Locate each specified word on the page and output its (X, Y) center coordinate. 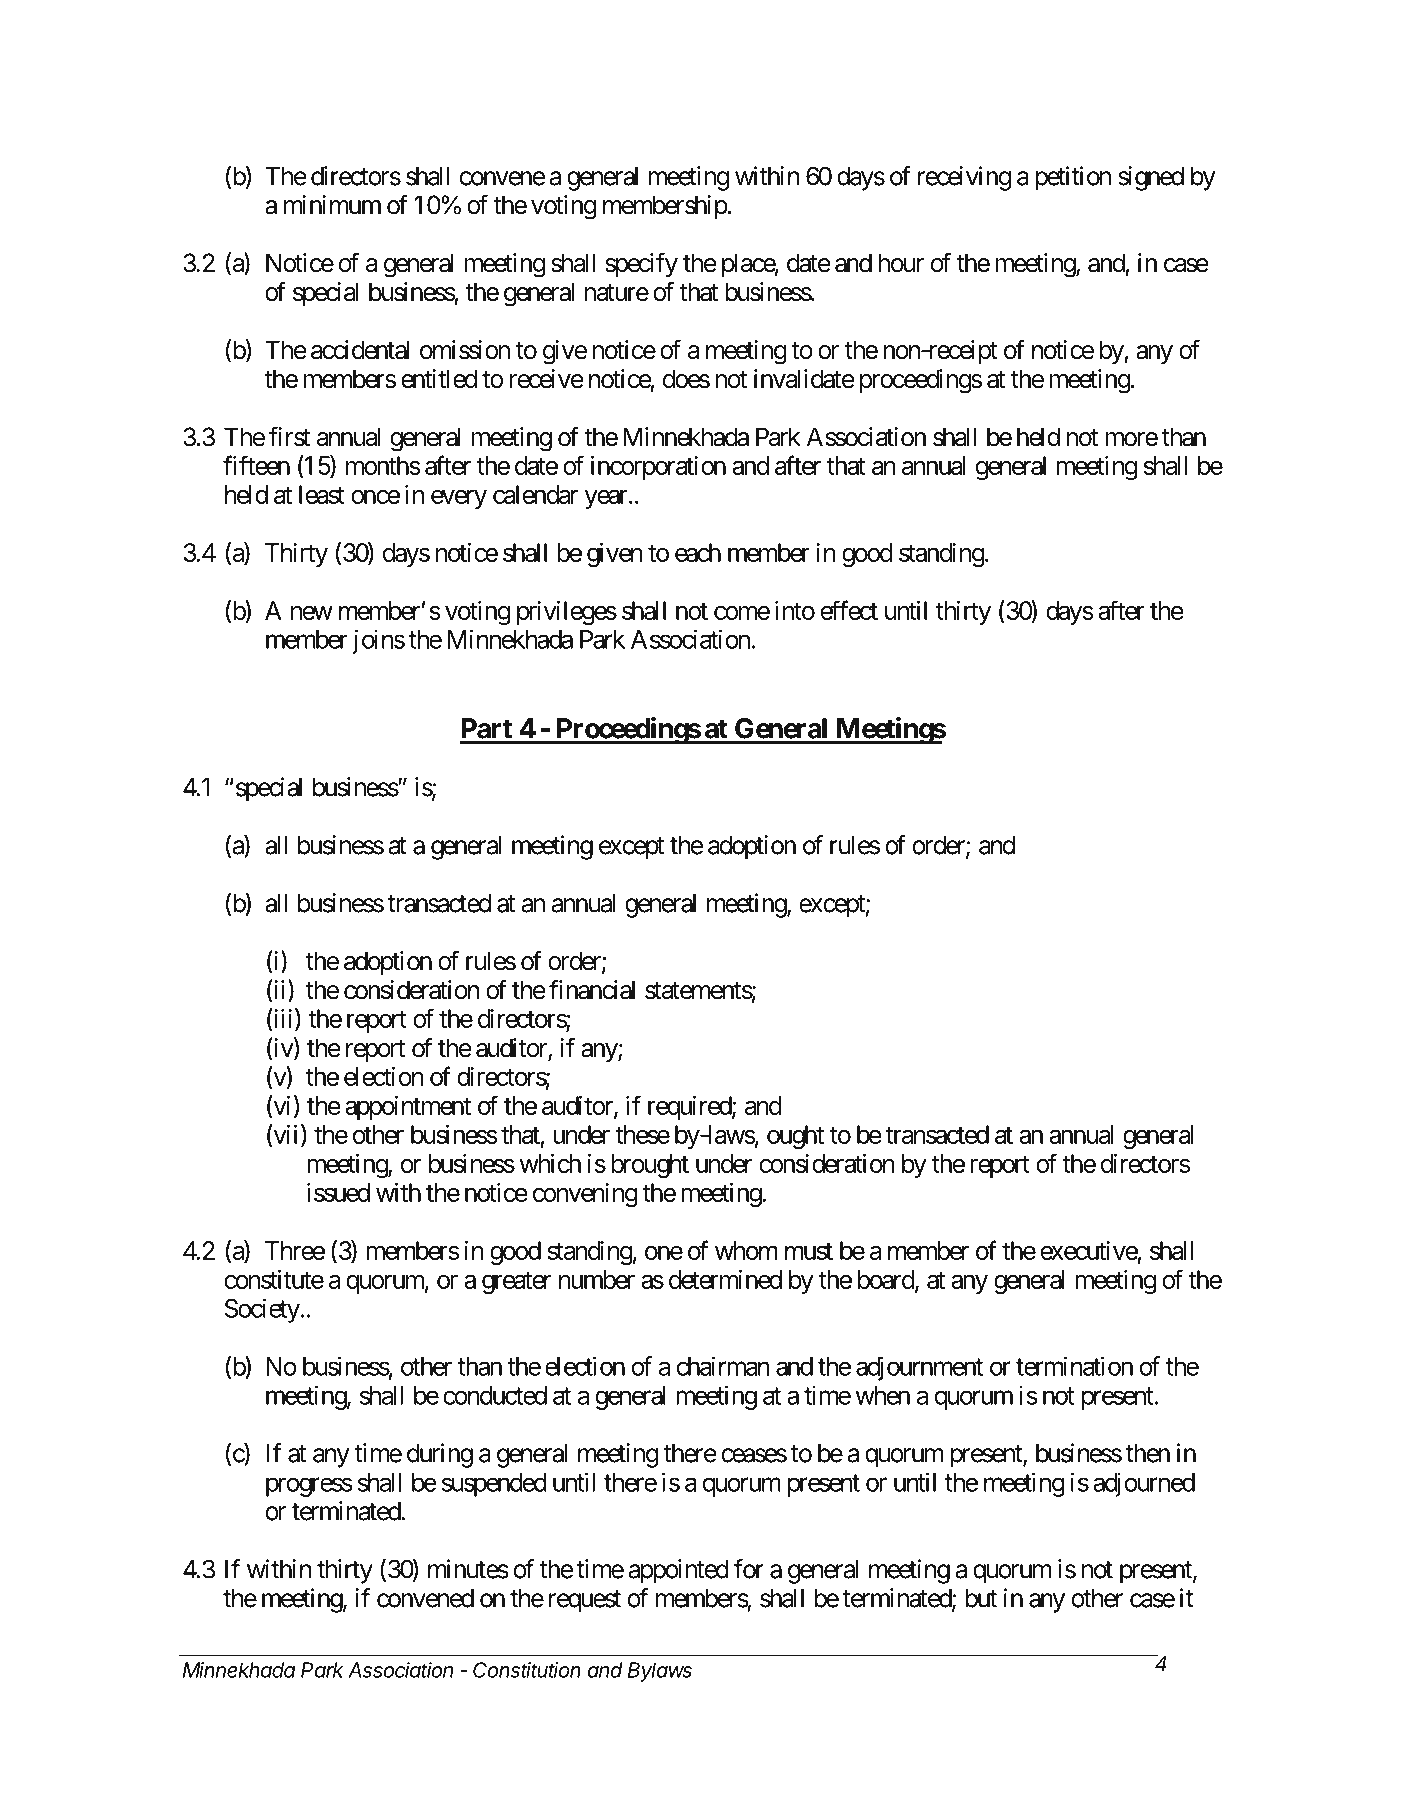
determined (725, 1279)
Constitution (527, 1670)
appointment (408, 1108)
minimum (332, 204)
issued (338, 1192)
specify (641, 265)
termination (1074, 1366)
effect (849, 610)
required (690, 1108)
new (312, 613)
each (698, 552)
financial (592, 989)
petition (1073, 178)
